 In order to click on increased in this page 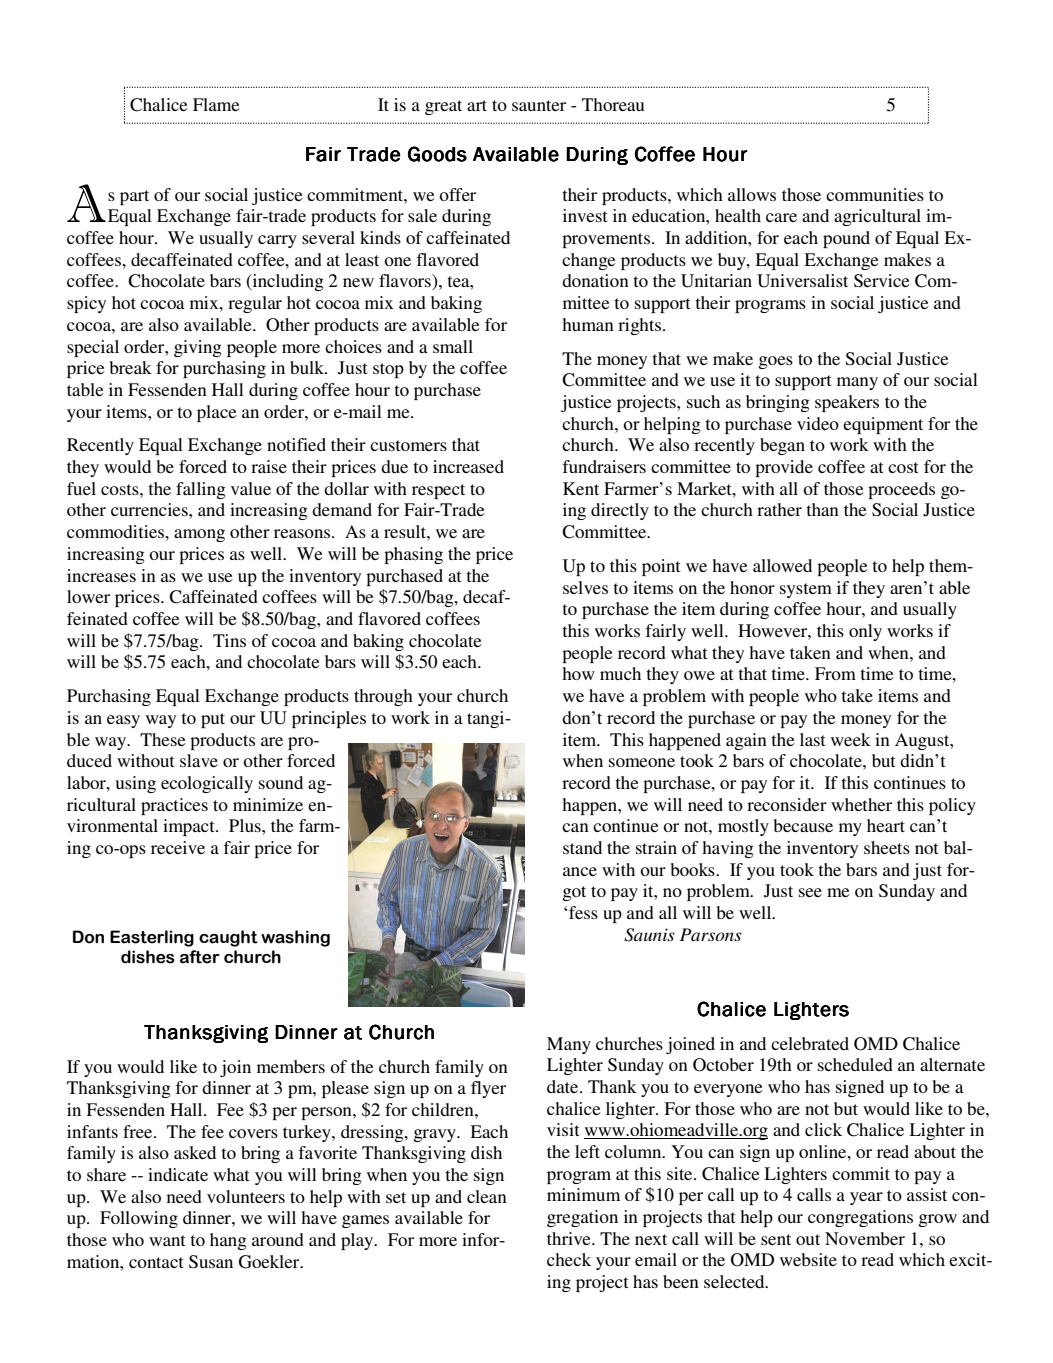, I will do `click(468, 466)`.
